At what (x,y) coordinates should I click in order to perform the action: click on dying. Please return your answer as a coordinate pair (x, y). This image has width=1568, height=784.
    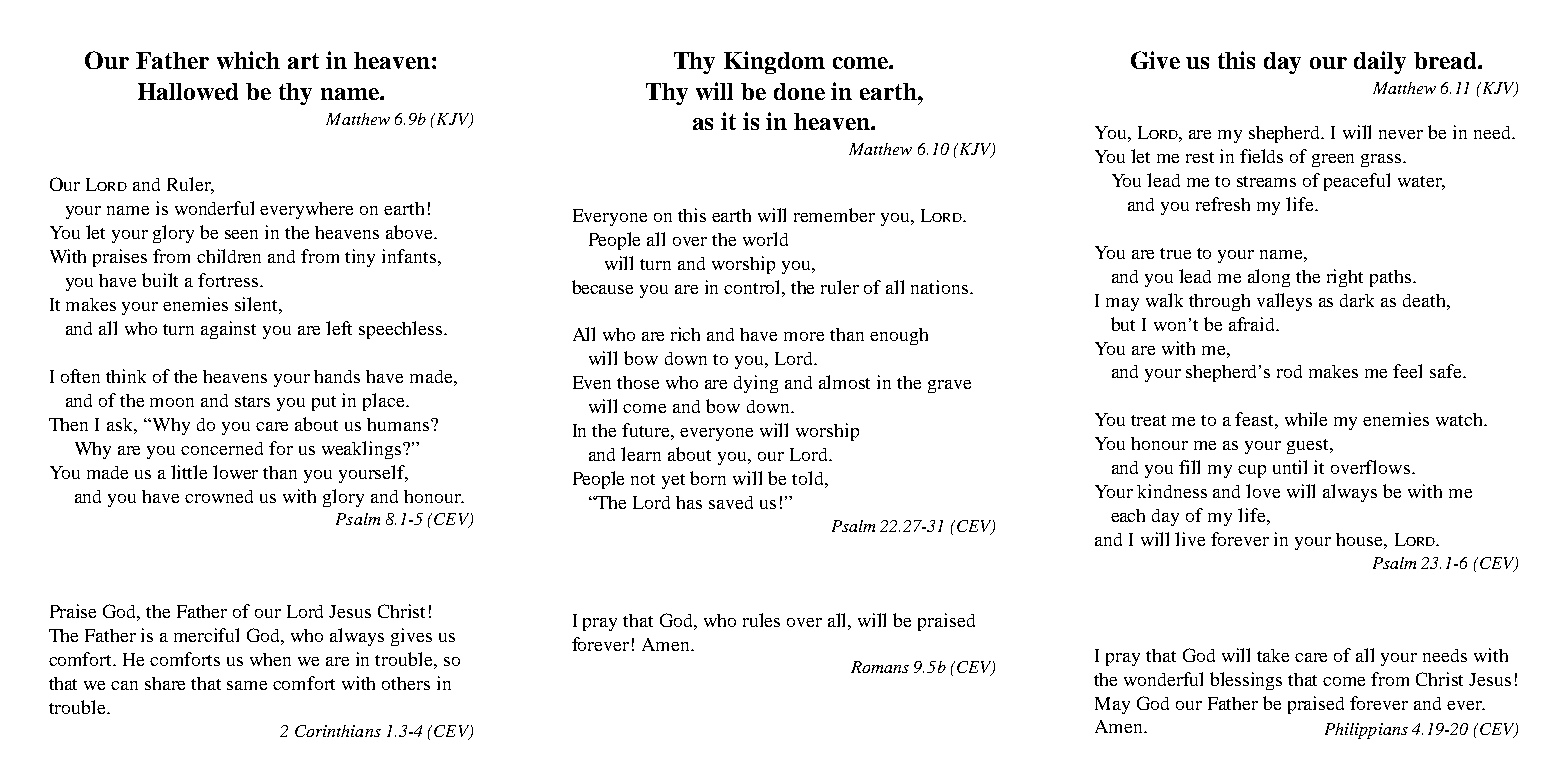
    Looking at the image, I should click on (756, 384).
